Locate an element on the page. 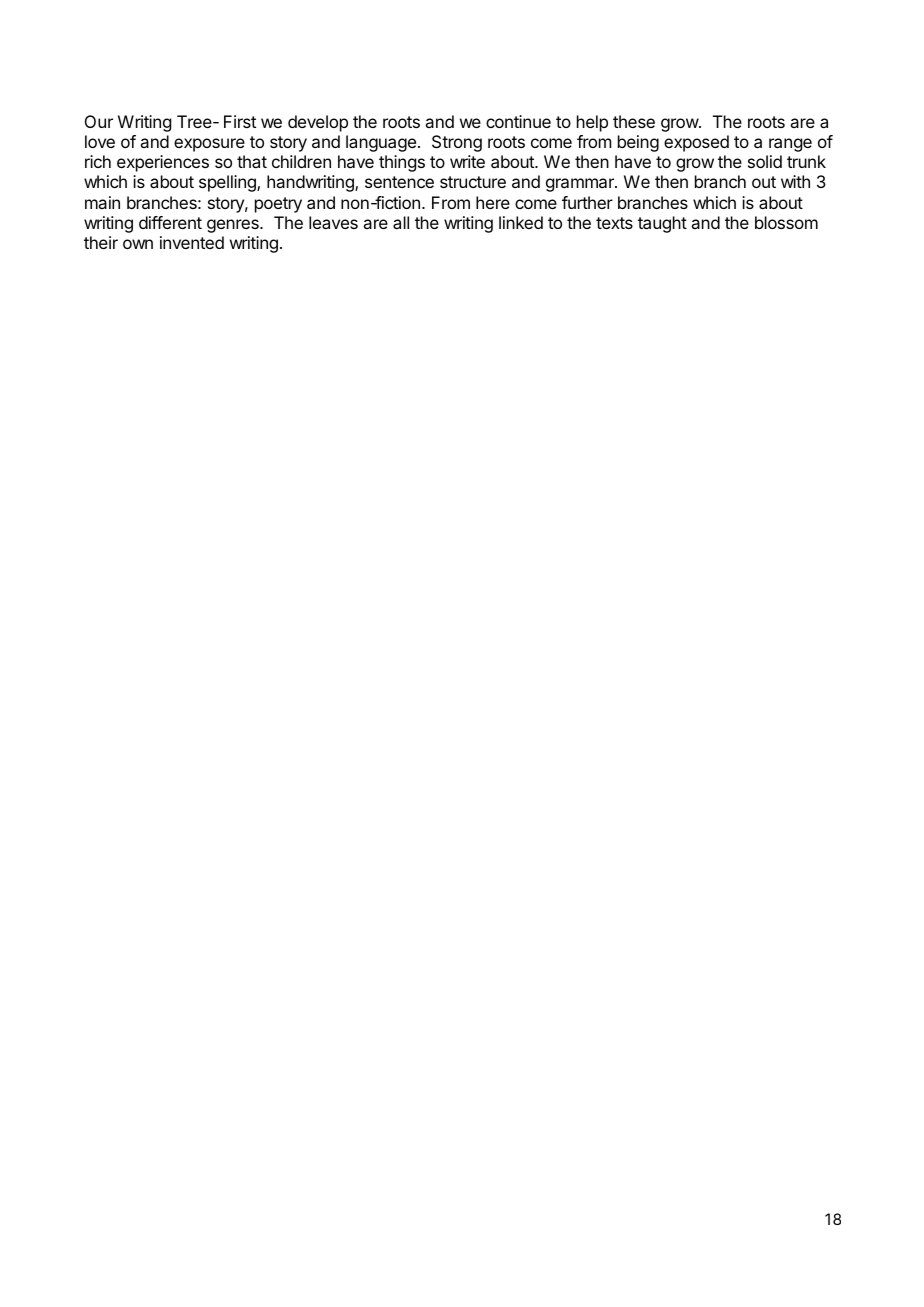 The image size is (924, 1307). Strong is located at coordinates (457, 143).
